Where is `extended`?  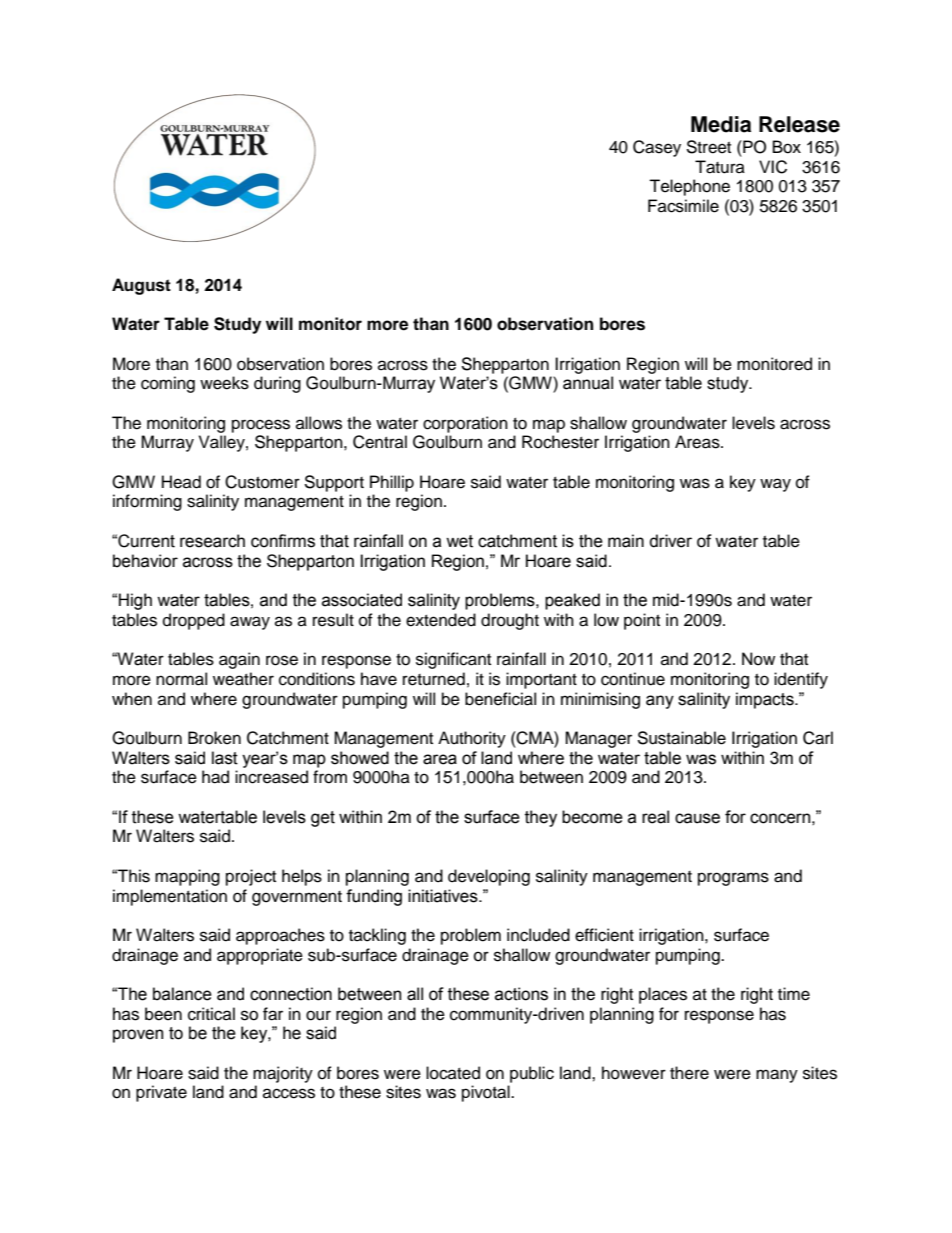 extended is located at coordinates (441, 620).
